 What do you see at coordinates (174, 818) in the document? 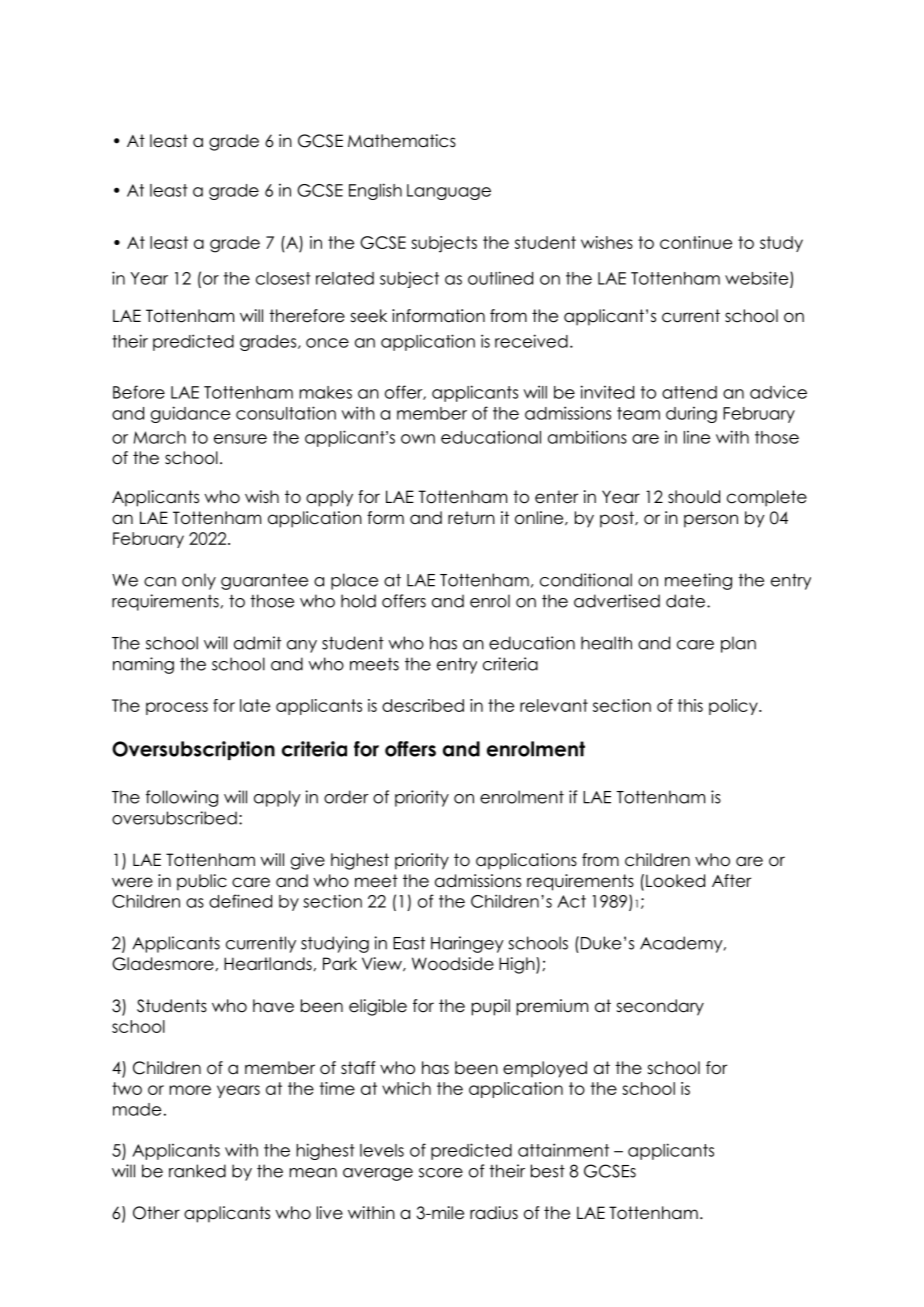
I see `oversubscribed` at bounding box center [174, 818].
